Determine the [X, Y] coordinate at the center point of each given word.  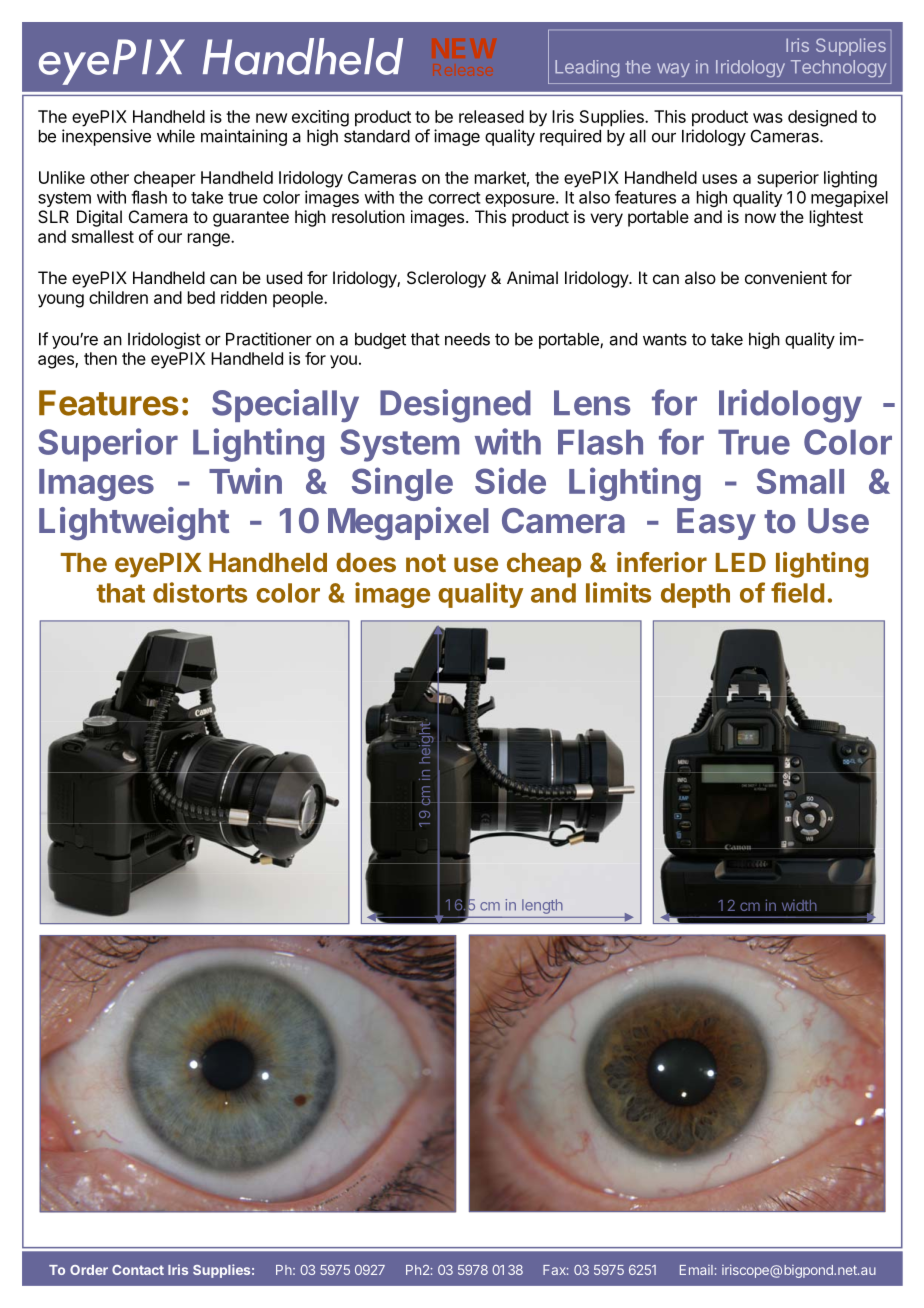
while [176, 136]
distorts [200, 592]
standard [377, 136]
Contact [138, 1270]
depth [695, 595]
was [768, 118]
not [426, 563]
